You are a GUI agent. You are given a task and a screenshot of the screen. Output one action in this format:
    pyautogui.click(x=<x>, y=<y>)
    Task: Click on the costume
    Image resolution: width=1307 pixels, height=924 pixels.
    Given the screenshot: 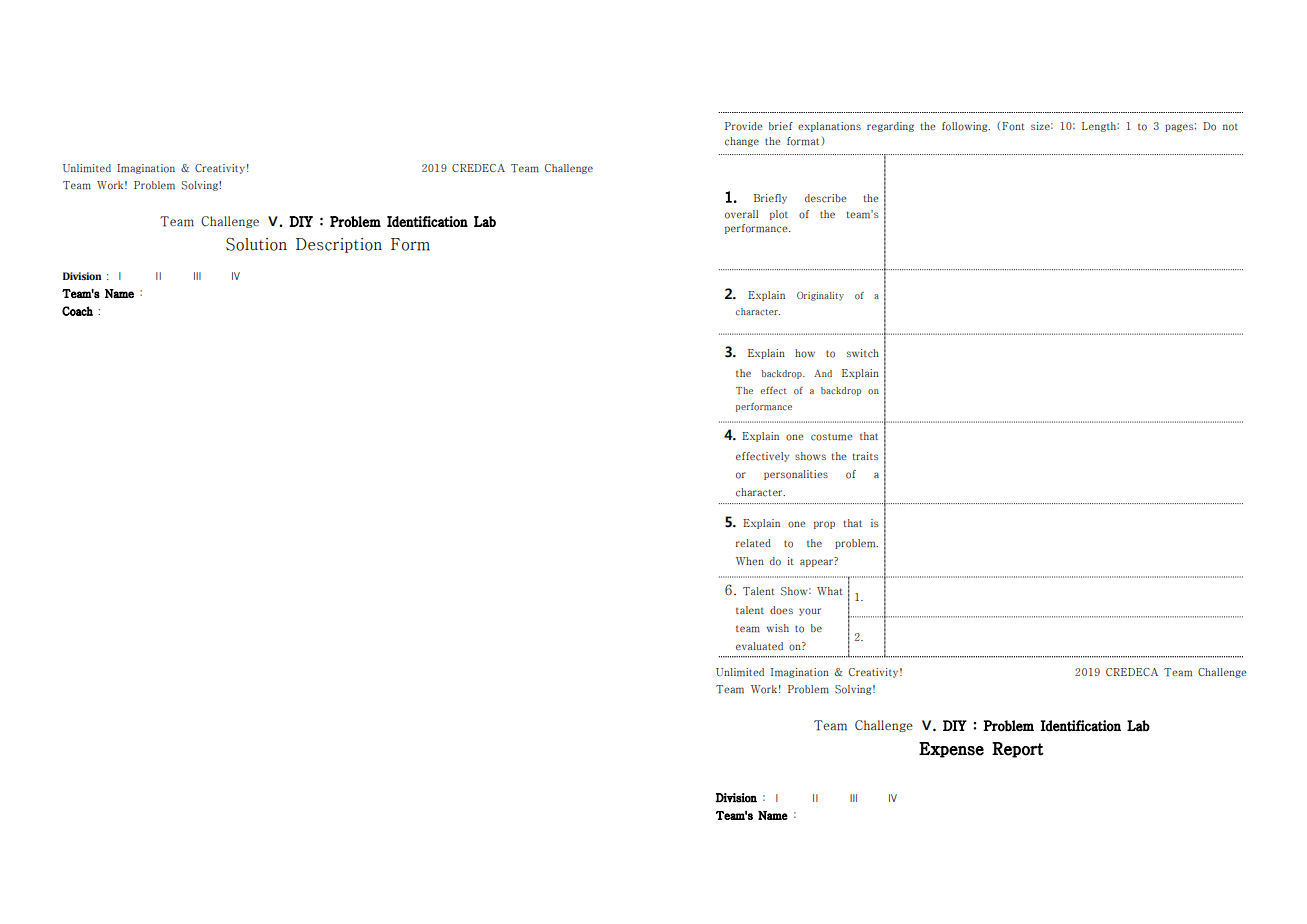 What is the action you would take?
    pyautogui.click(x=832, y=437)
